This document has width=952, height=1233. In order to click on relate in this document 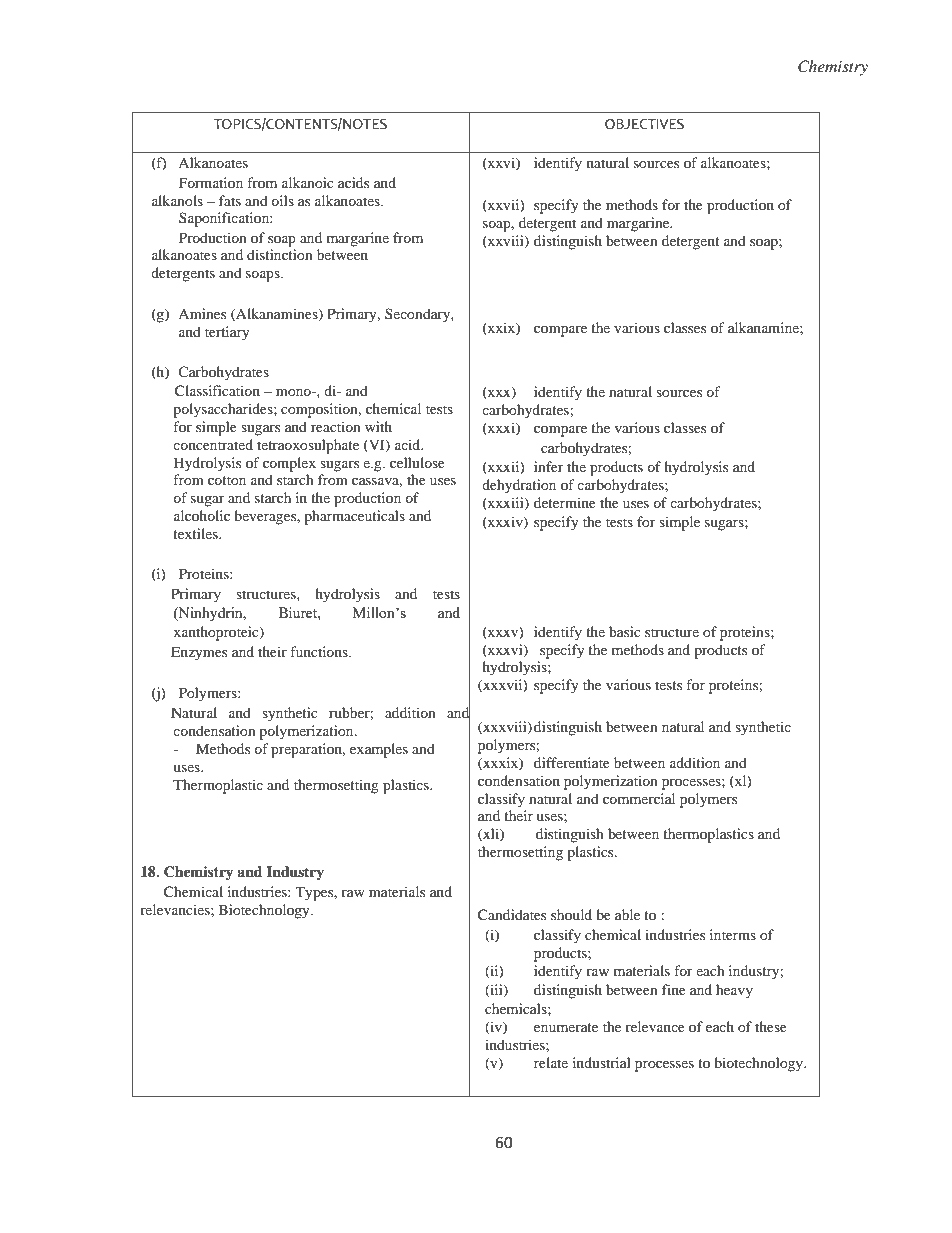, I will do `click(551, 1062)`.
